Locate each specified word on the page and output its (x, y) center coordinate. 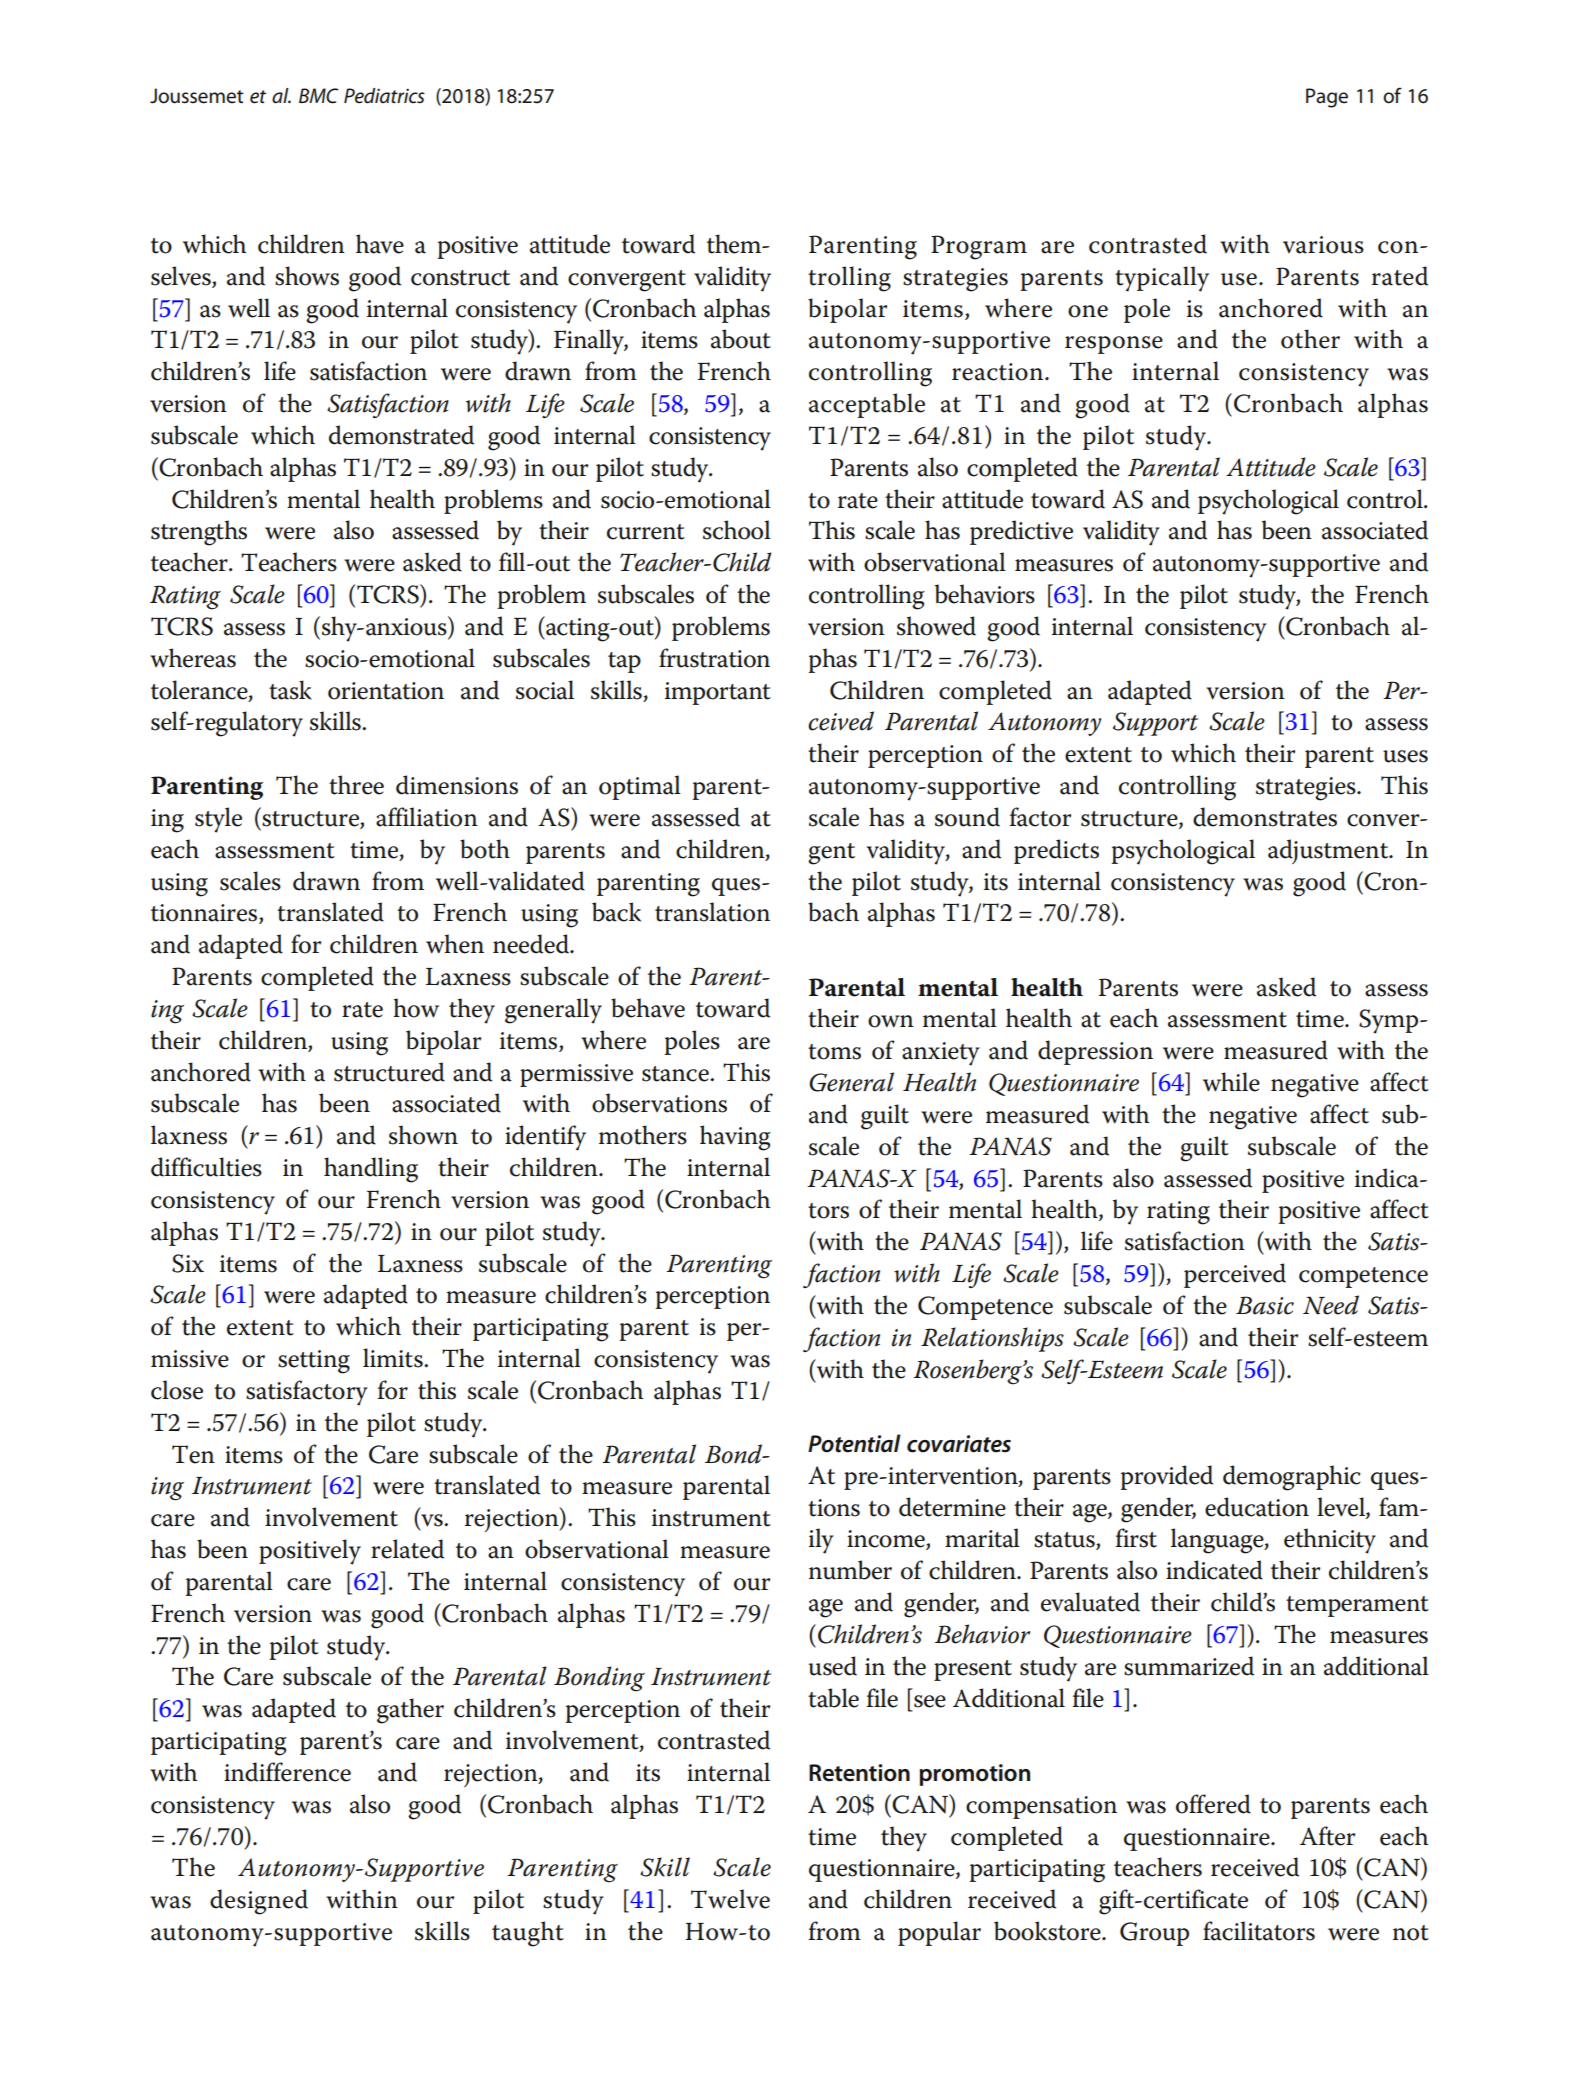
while (1231, 1082)
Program (979, 247)
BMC (318, 96)
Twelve (730, 1899)
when (455, 944)
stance (676, 1074)
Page (1327, 98)
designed (259, 1902)
